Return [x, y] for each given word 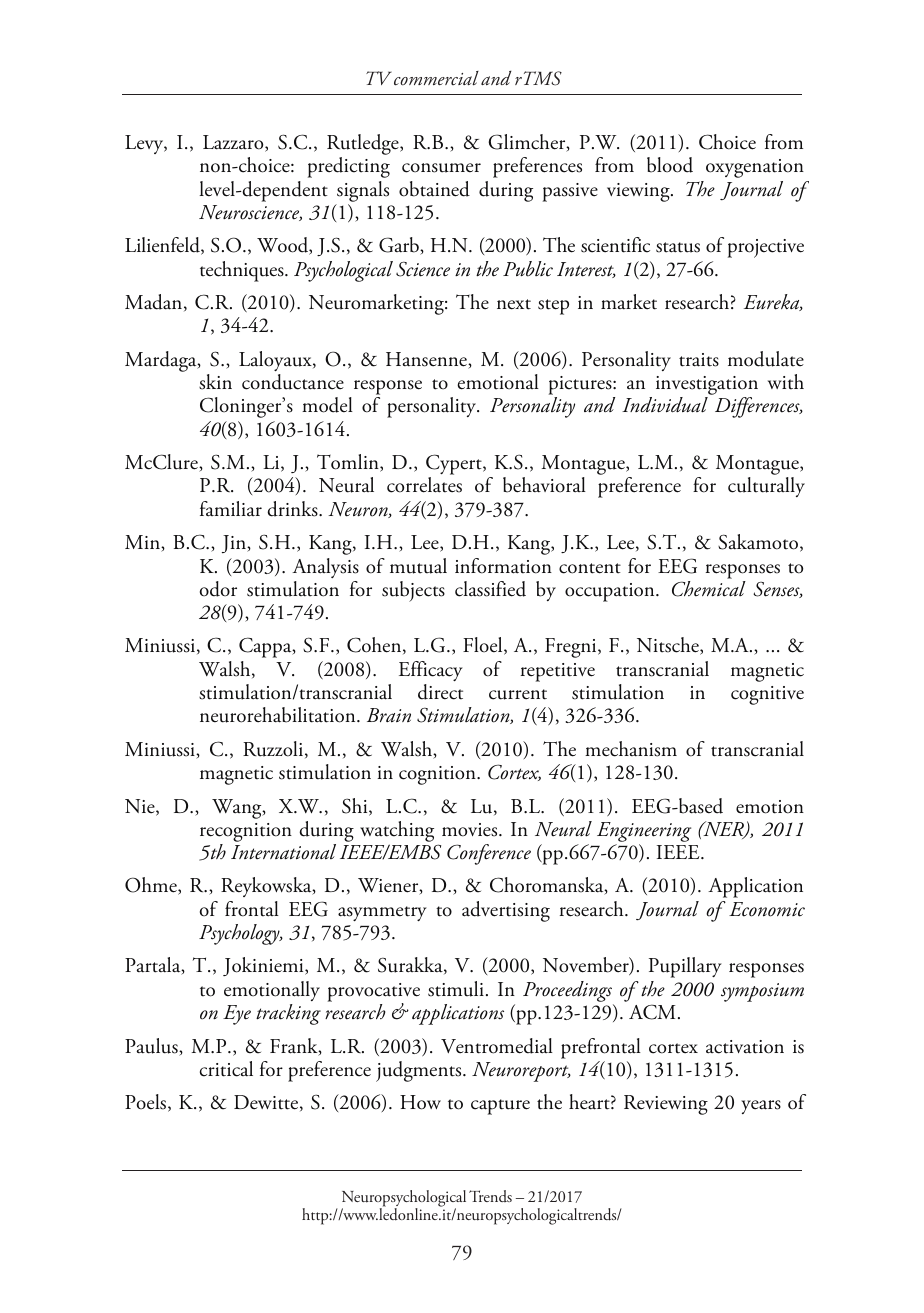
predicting [349, 167]
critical [226, 1069]
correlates [424, 485]
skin [215, 382]
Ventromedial [497, 1046]
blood [670, 165]
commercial [436, 78]
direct [440, 692]
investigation [707, 387]
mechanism [631, 749]
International [283, 852]
